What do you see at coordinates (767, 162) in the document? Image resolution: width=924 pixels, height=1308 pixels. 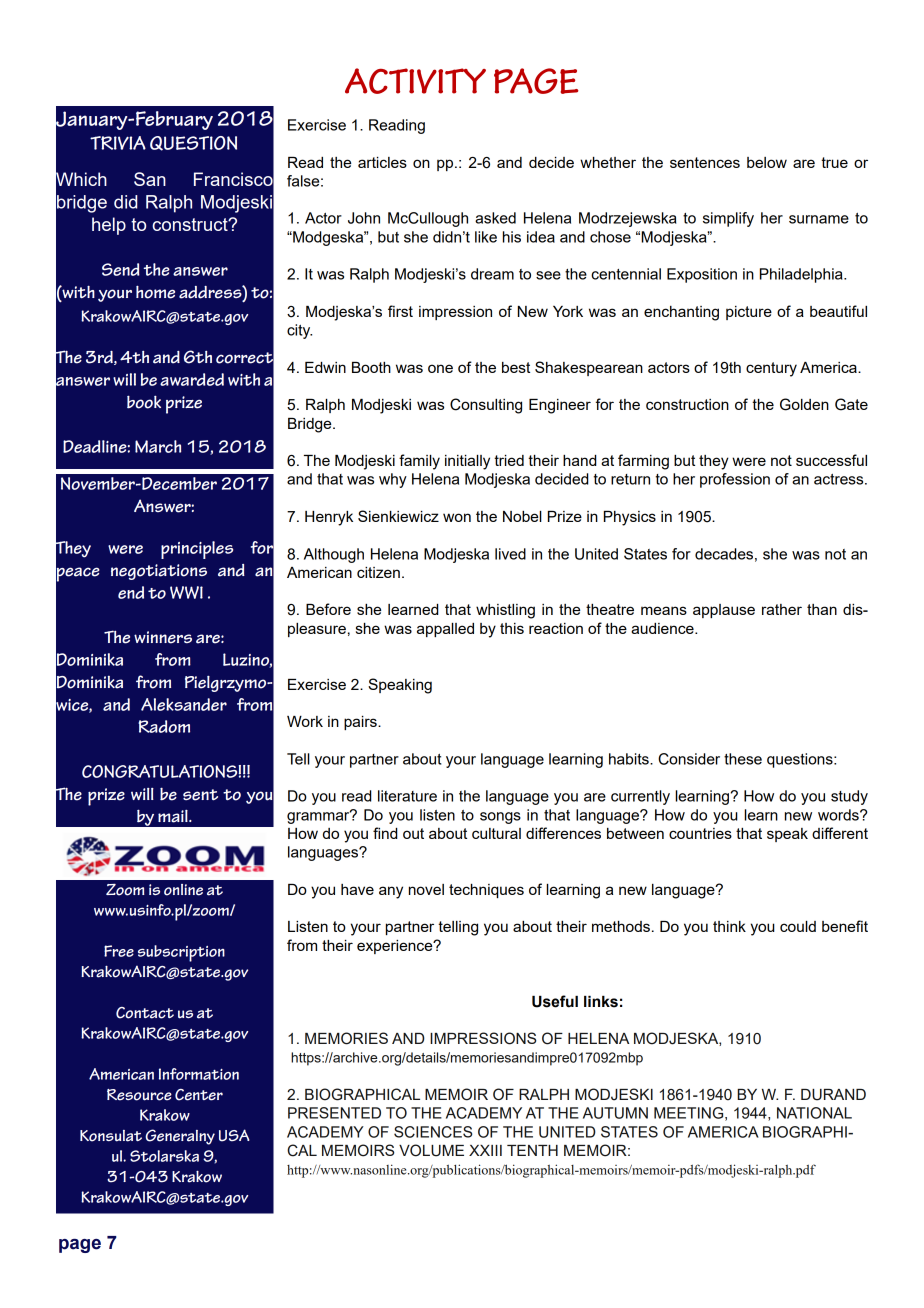 I see `below` at bounding box center [767, 162].
